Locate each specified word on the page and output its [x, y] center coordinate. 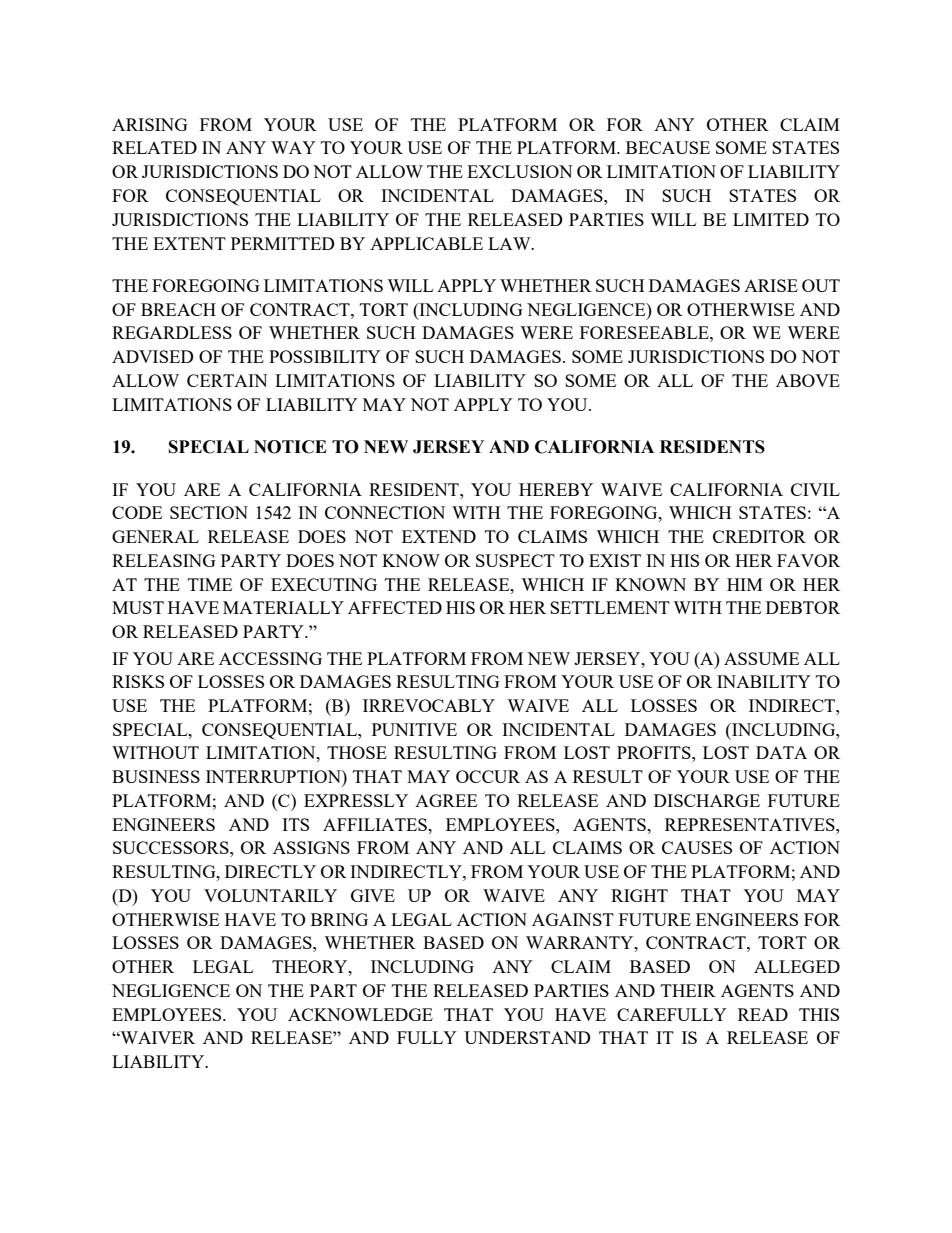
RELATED [154, 147]
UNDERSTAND [527, 1037]
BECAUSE [668, 147]
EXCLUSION [520, 171]
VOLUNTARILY [270, 895]
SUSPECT [515, 560]
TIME [210, 584]
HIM [745, 584]
